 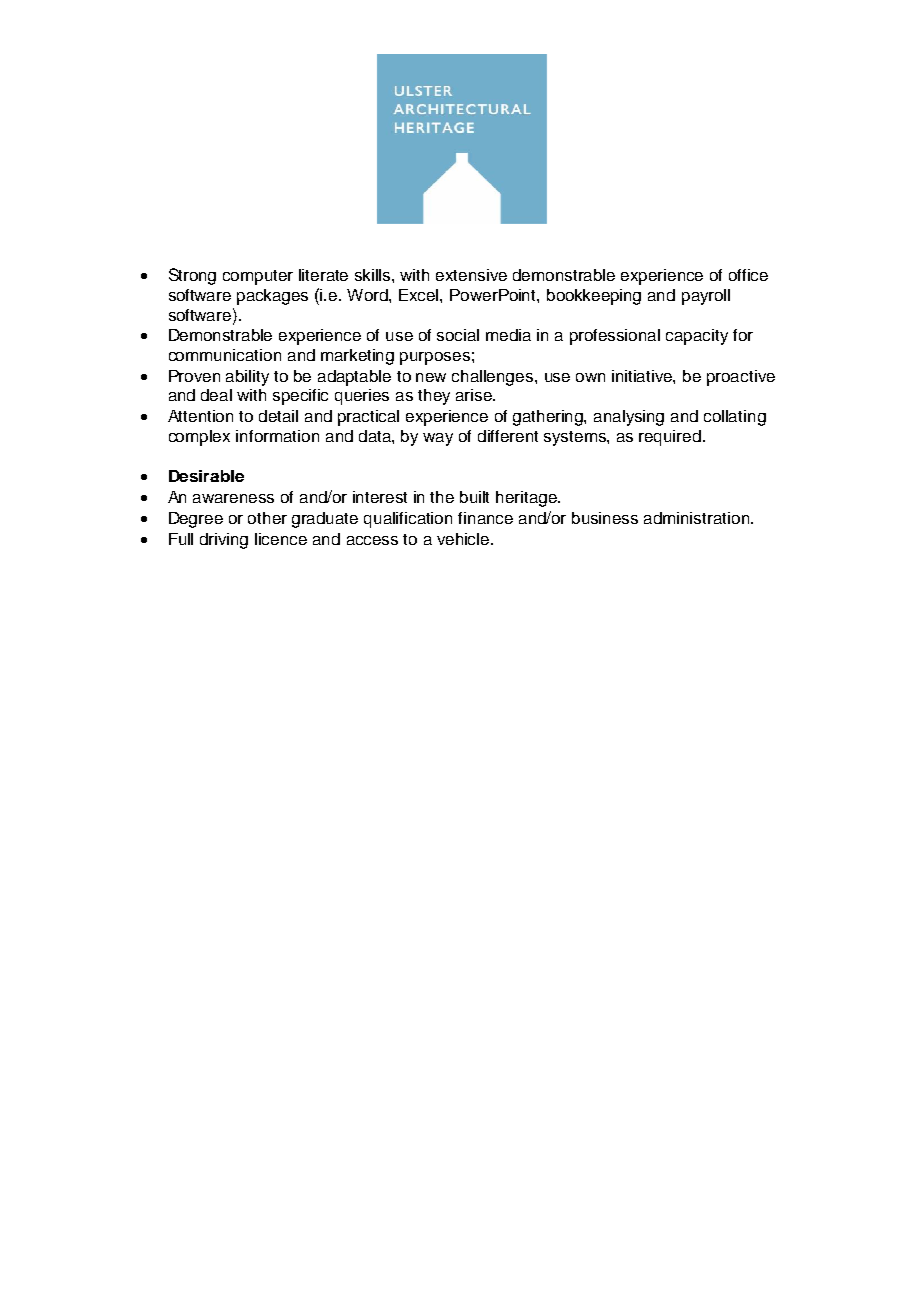 I want to click on payroll, so click(x=706, y=297).
